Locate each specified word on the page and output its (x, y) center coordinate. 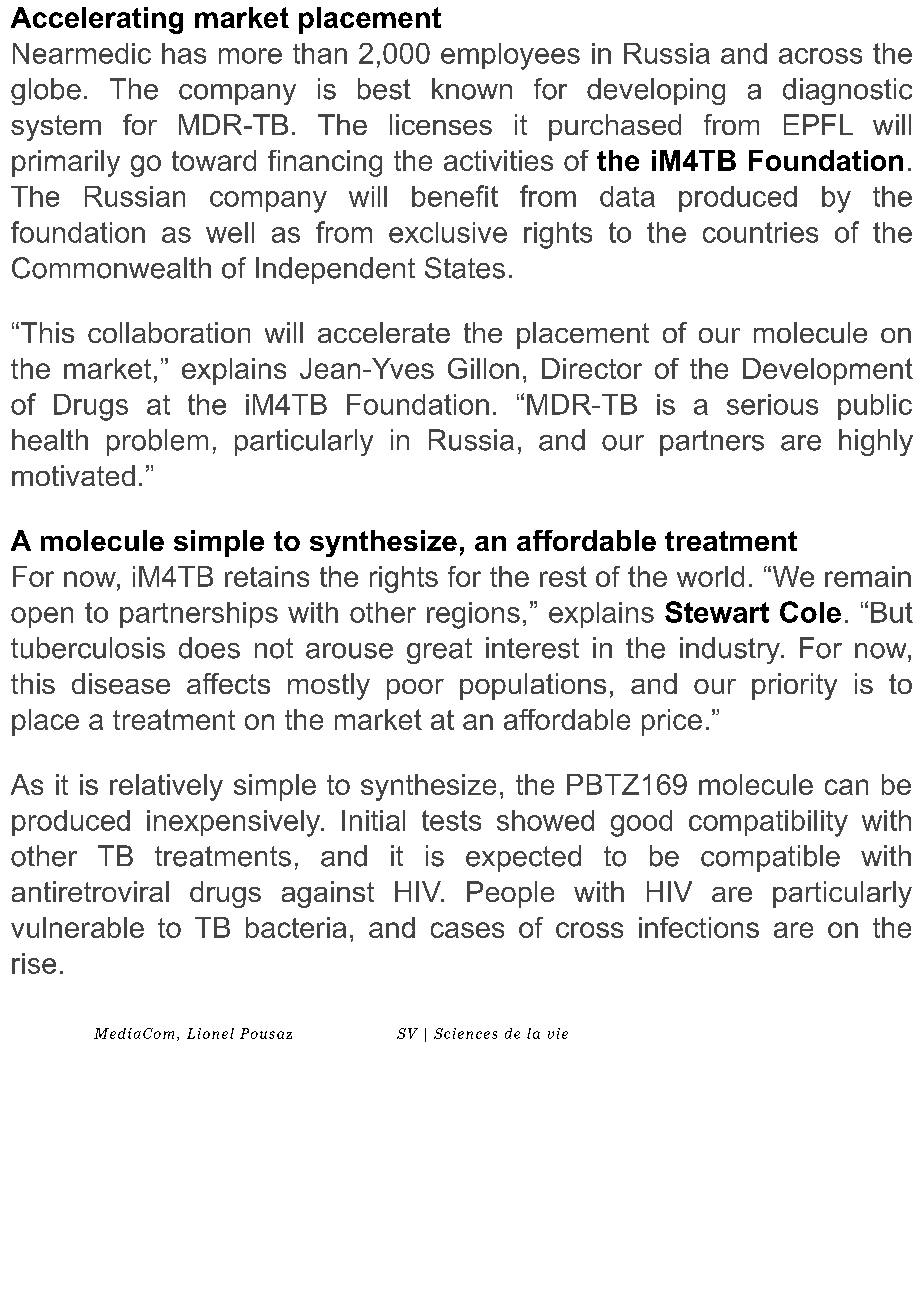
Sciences (465, 1033)
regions (473, 615)
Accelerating (97, 20)
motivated (73, 475)
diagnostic (847, 91)
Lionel (210, 1033)
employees (510, 56)
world (710, 576)
